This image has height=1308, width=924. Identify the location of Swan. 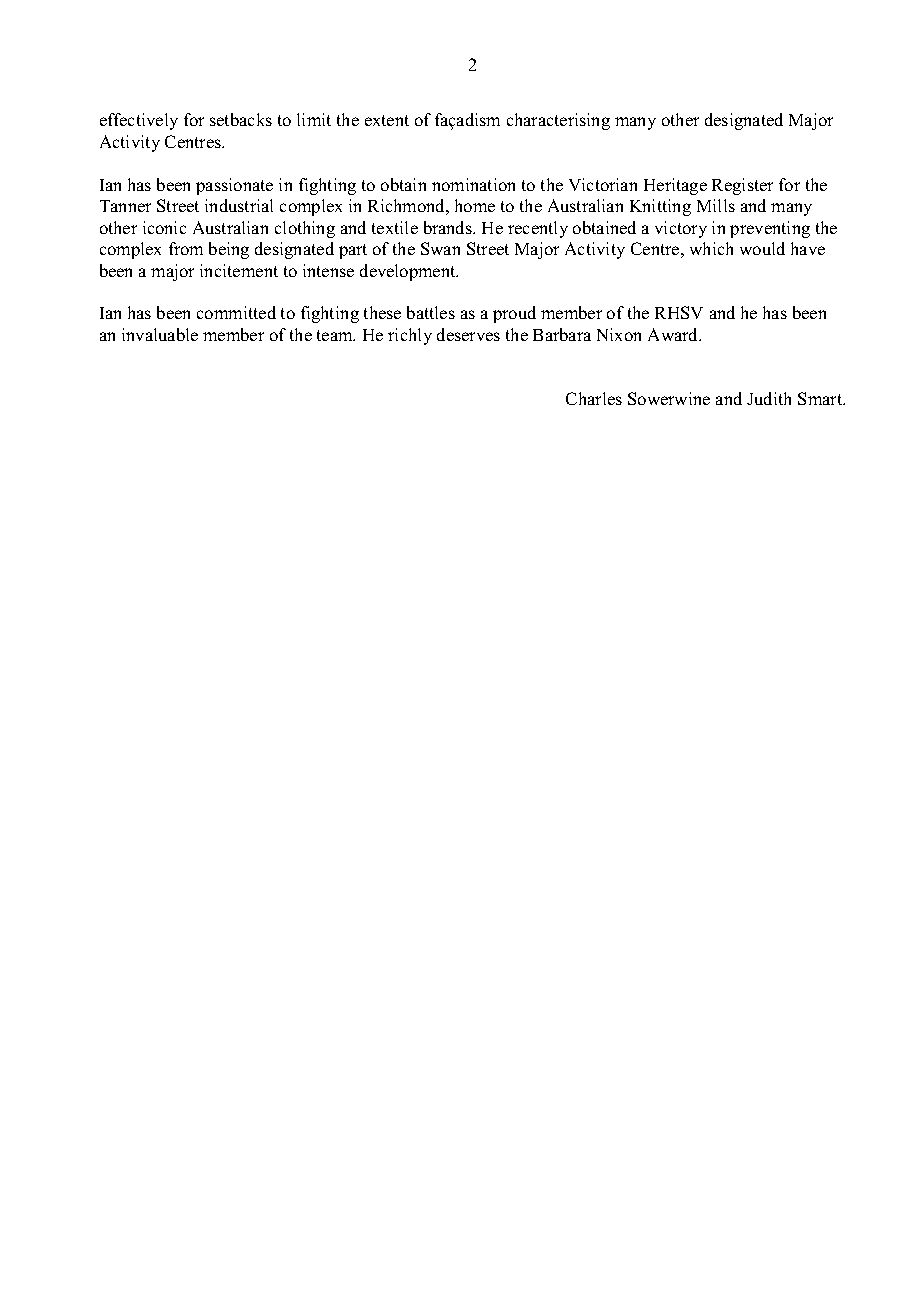
(440, 248).
